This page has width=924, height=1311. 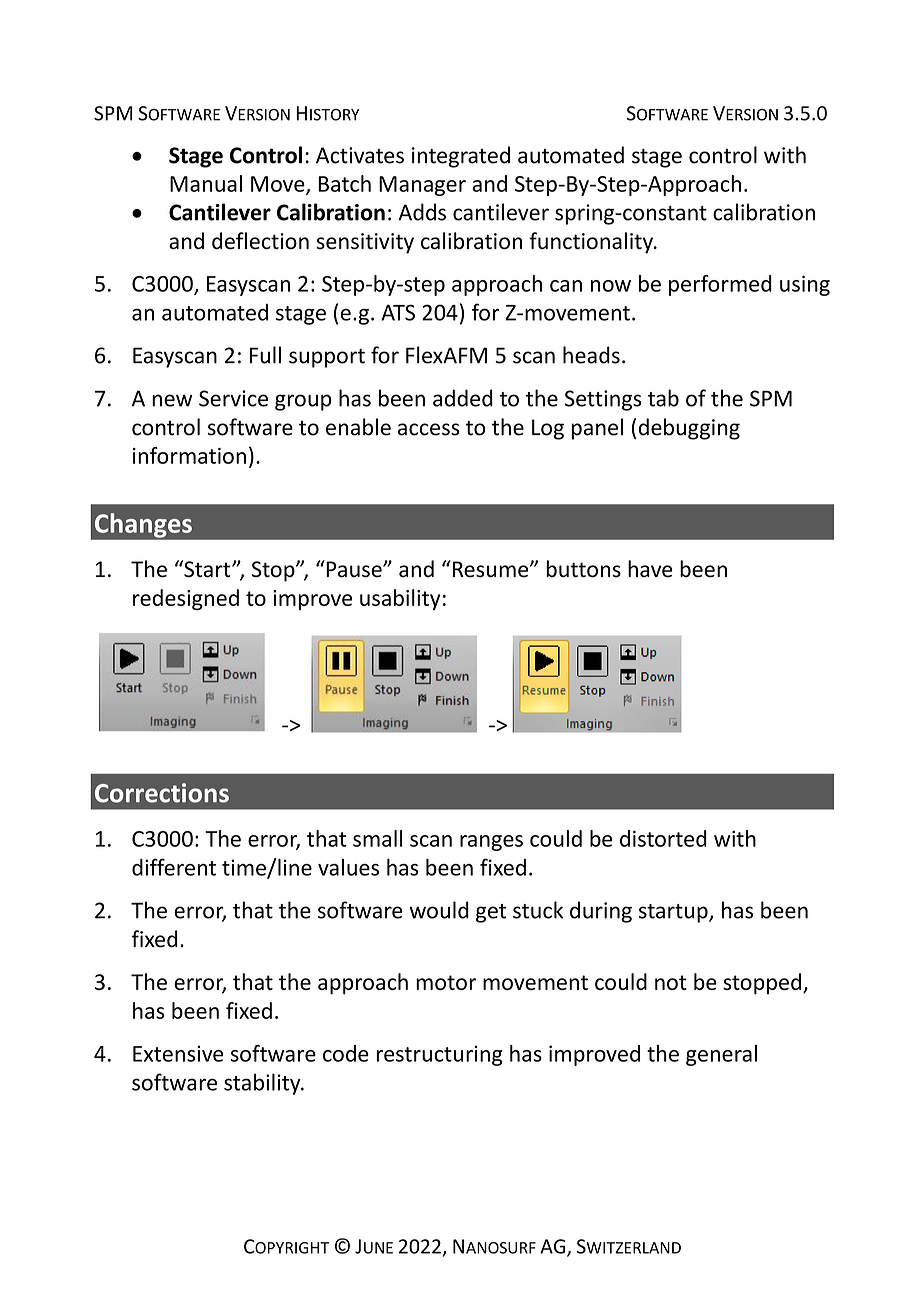 I want to click on have, so click(x=650, y=569).
